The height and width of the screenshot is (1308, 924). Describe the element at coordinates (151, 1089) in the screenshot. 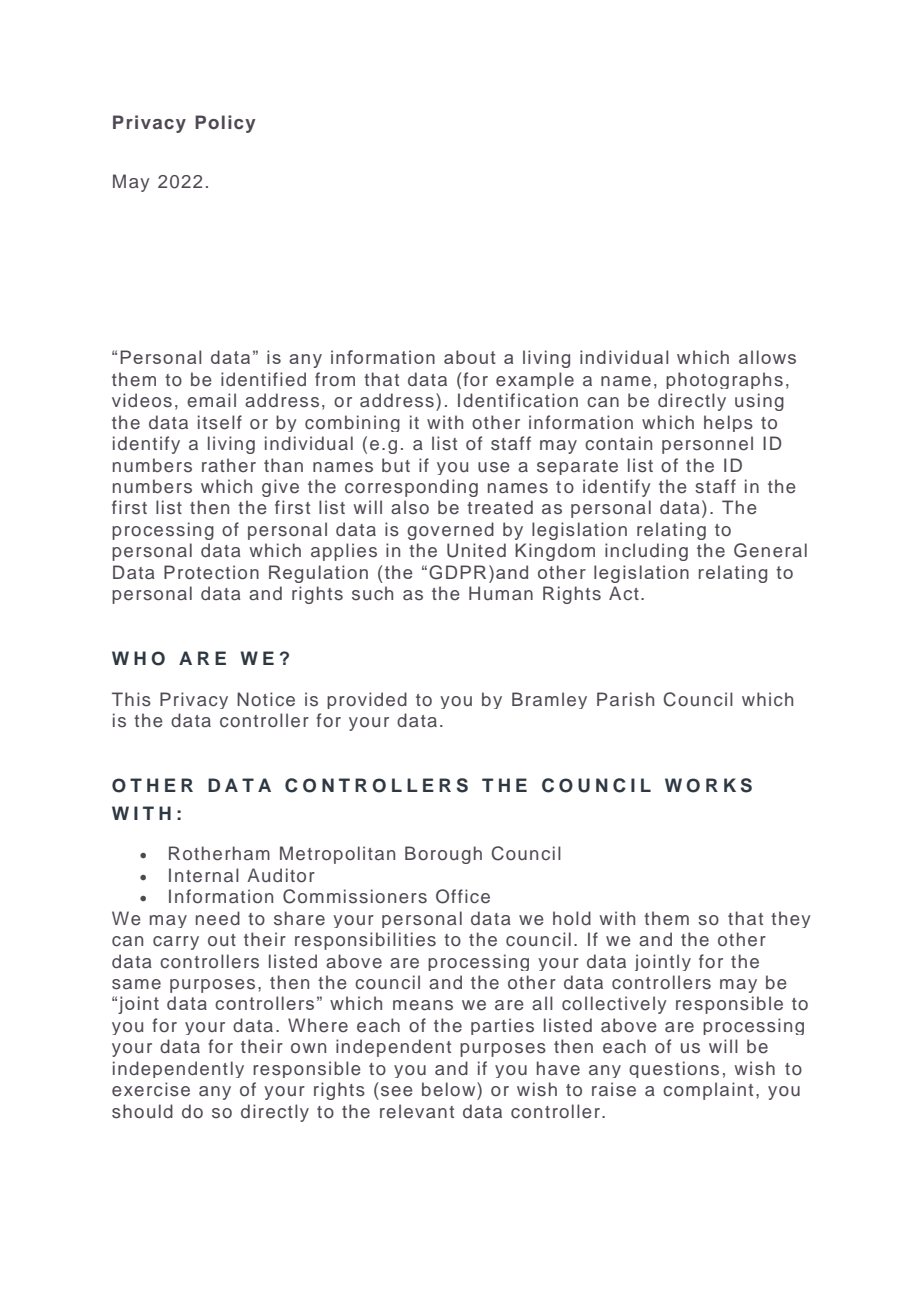

I see `exercise` at that location.
